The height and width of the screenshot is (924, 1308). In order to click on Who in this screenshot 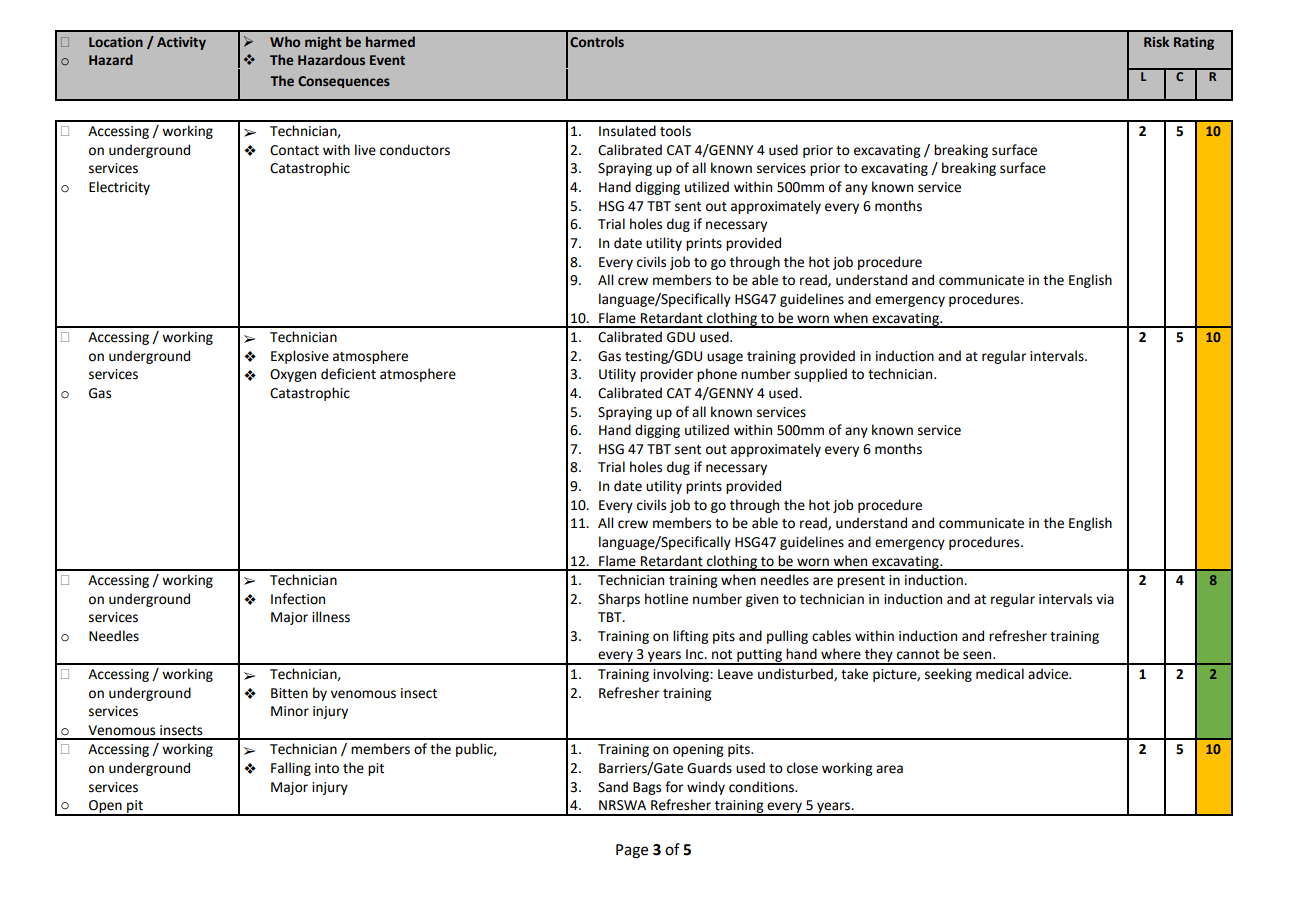, I will do `click(285, 41)`.
